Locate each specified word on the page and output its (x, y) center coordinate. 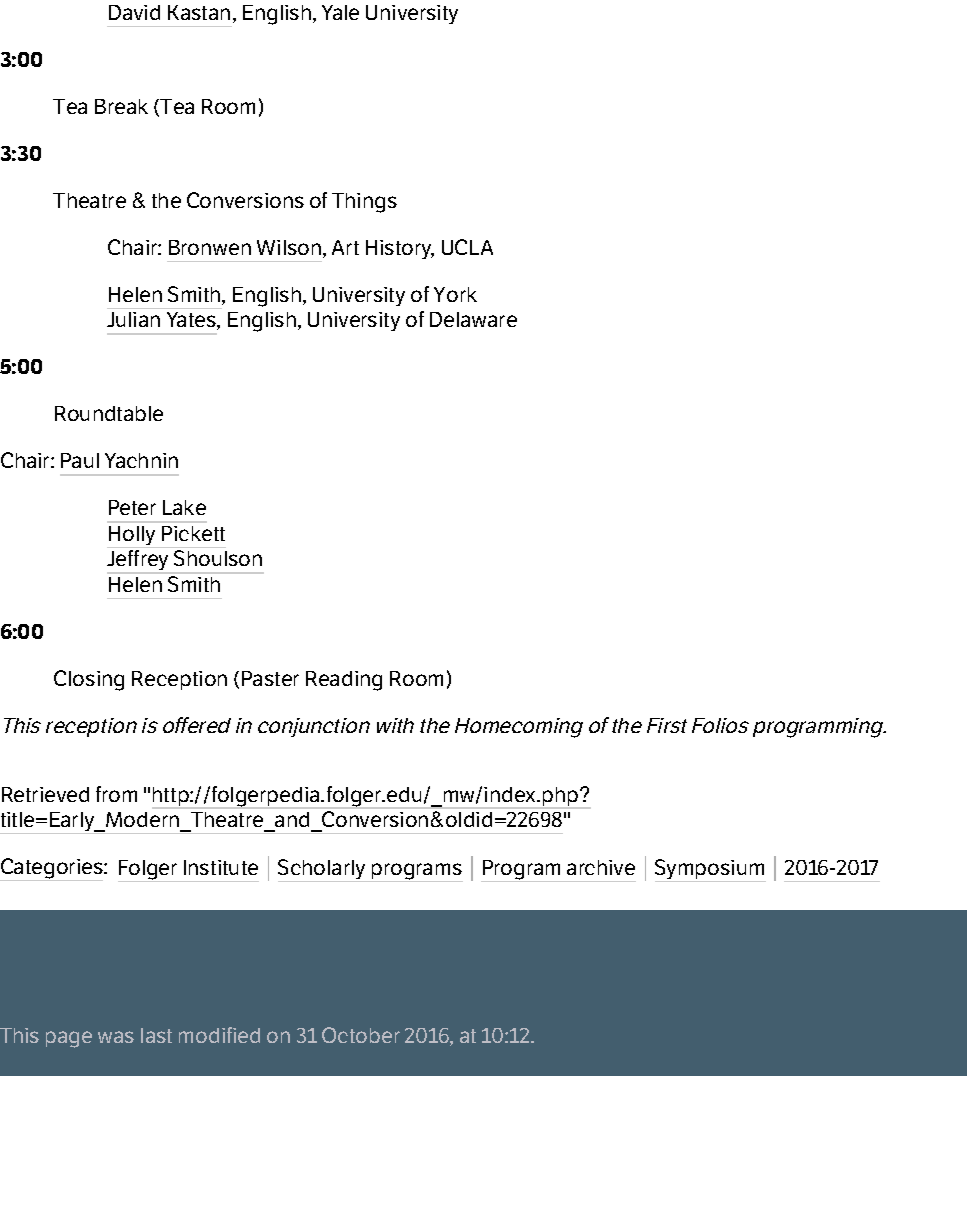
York (455, 294)
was (116, 1037)
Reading (344, 681)
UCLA (467, 247)
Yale (340, 12)
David (134, 12)
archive (601, 867)
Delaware (473, 319)
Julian (133, 319)
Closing (89, 680)
